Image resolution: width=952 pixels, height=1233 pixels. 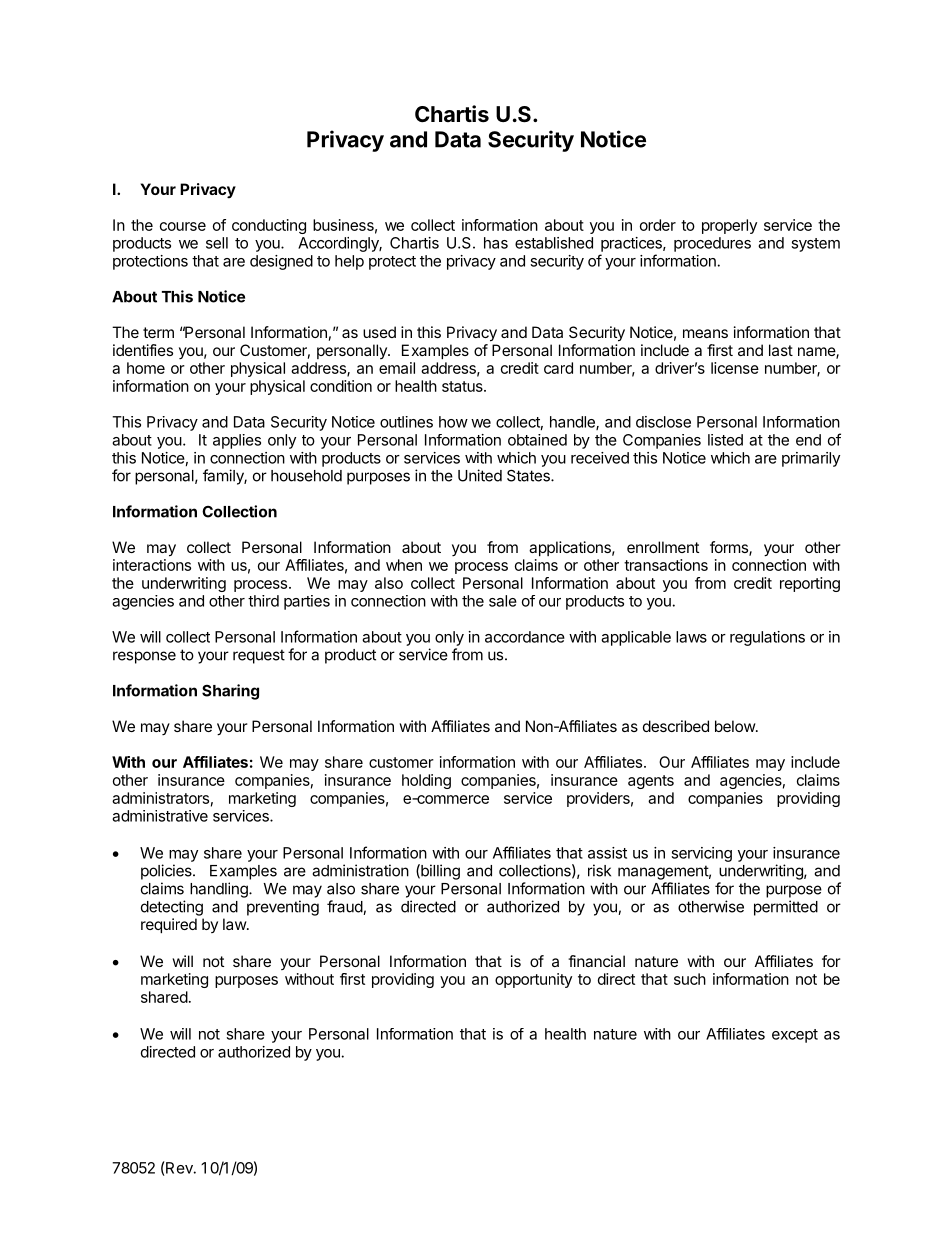 What do you see at coordinates (230, 692) in the image?
I see `Sharing` at bounding box center [230, 692].
